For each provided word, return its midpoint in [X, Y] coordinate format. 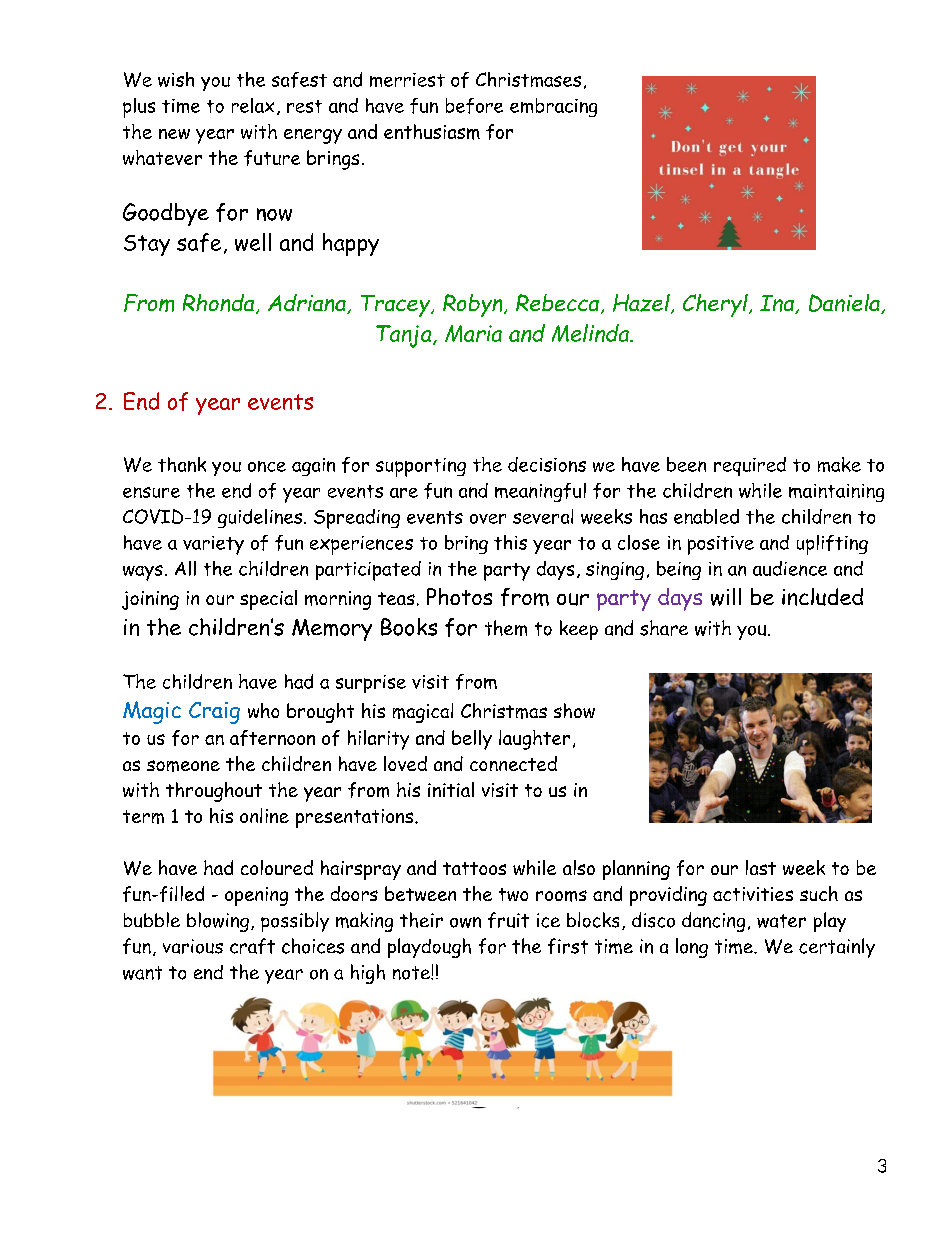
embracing [553, 107]
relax [253, 105]
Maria [473, 333]
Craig [214, 713]
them [506, 628]
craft [252, 946]
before [474, 106]
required [750, 466]
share [664, 628]
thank [182, 464]
